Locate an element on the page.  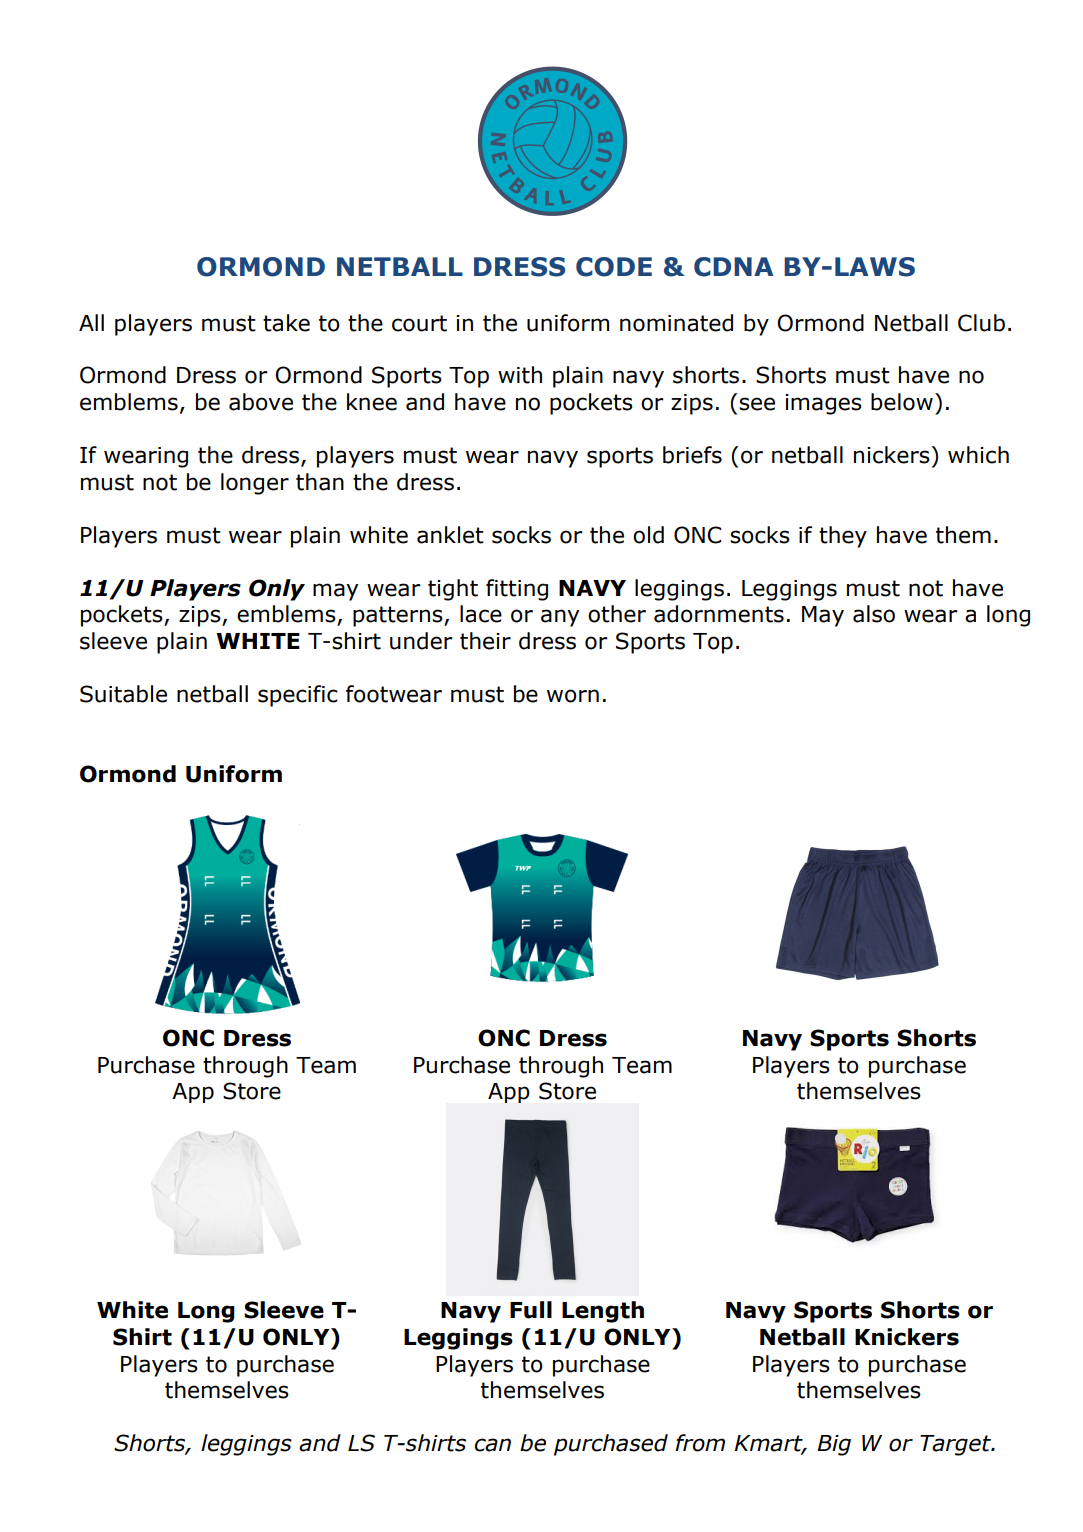
can is located at coordinates (493, 1445).
